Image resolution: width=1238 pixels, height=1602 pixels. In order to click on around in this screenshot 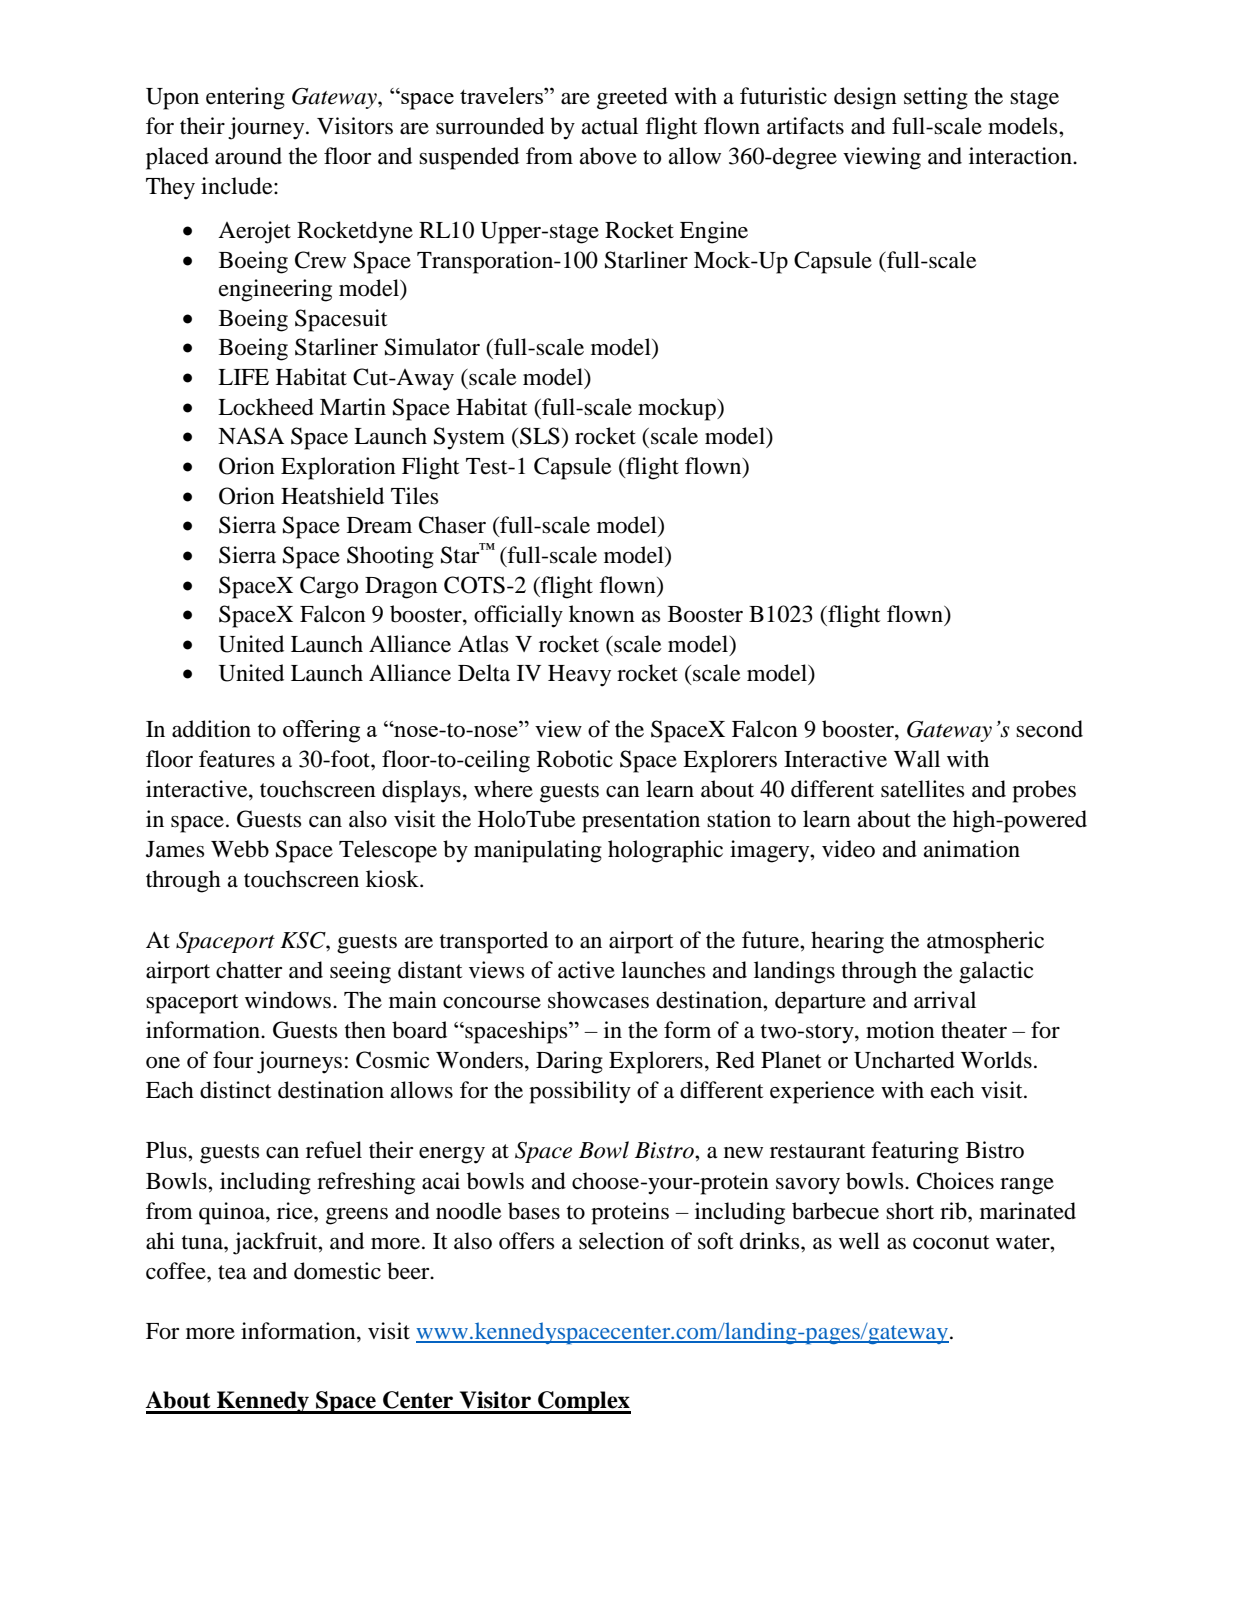, I will do `click(248, 156)`.
